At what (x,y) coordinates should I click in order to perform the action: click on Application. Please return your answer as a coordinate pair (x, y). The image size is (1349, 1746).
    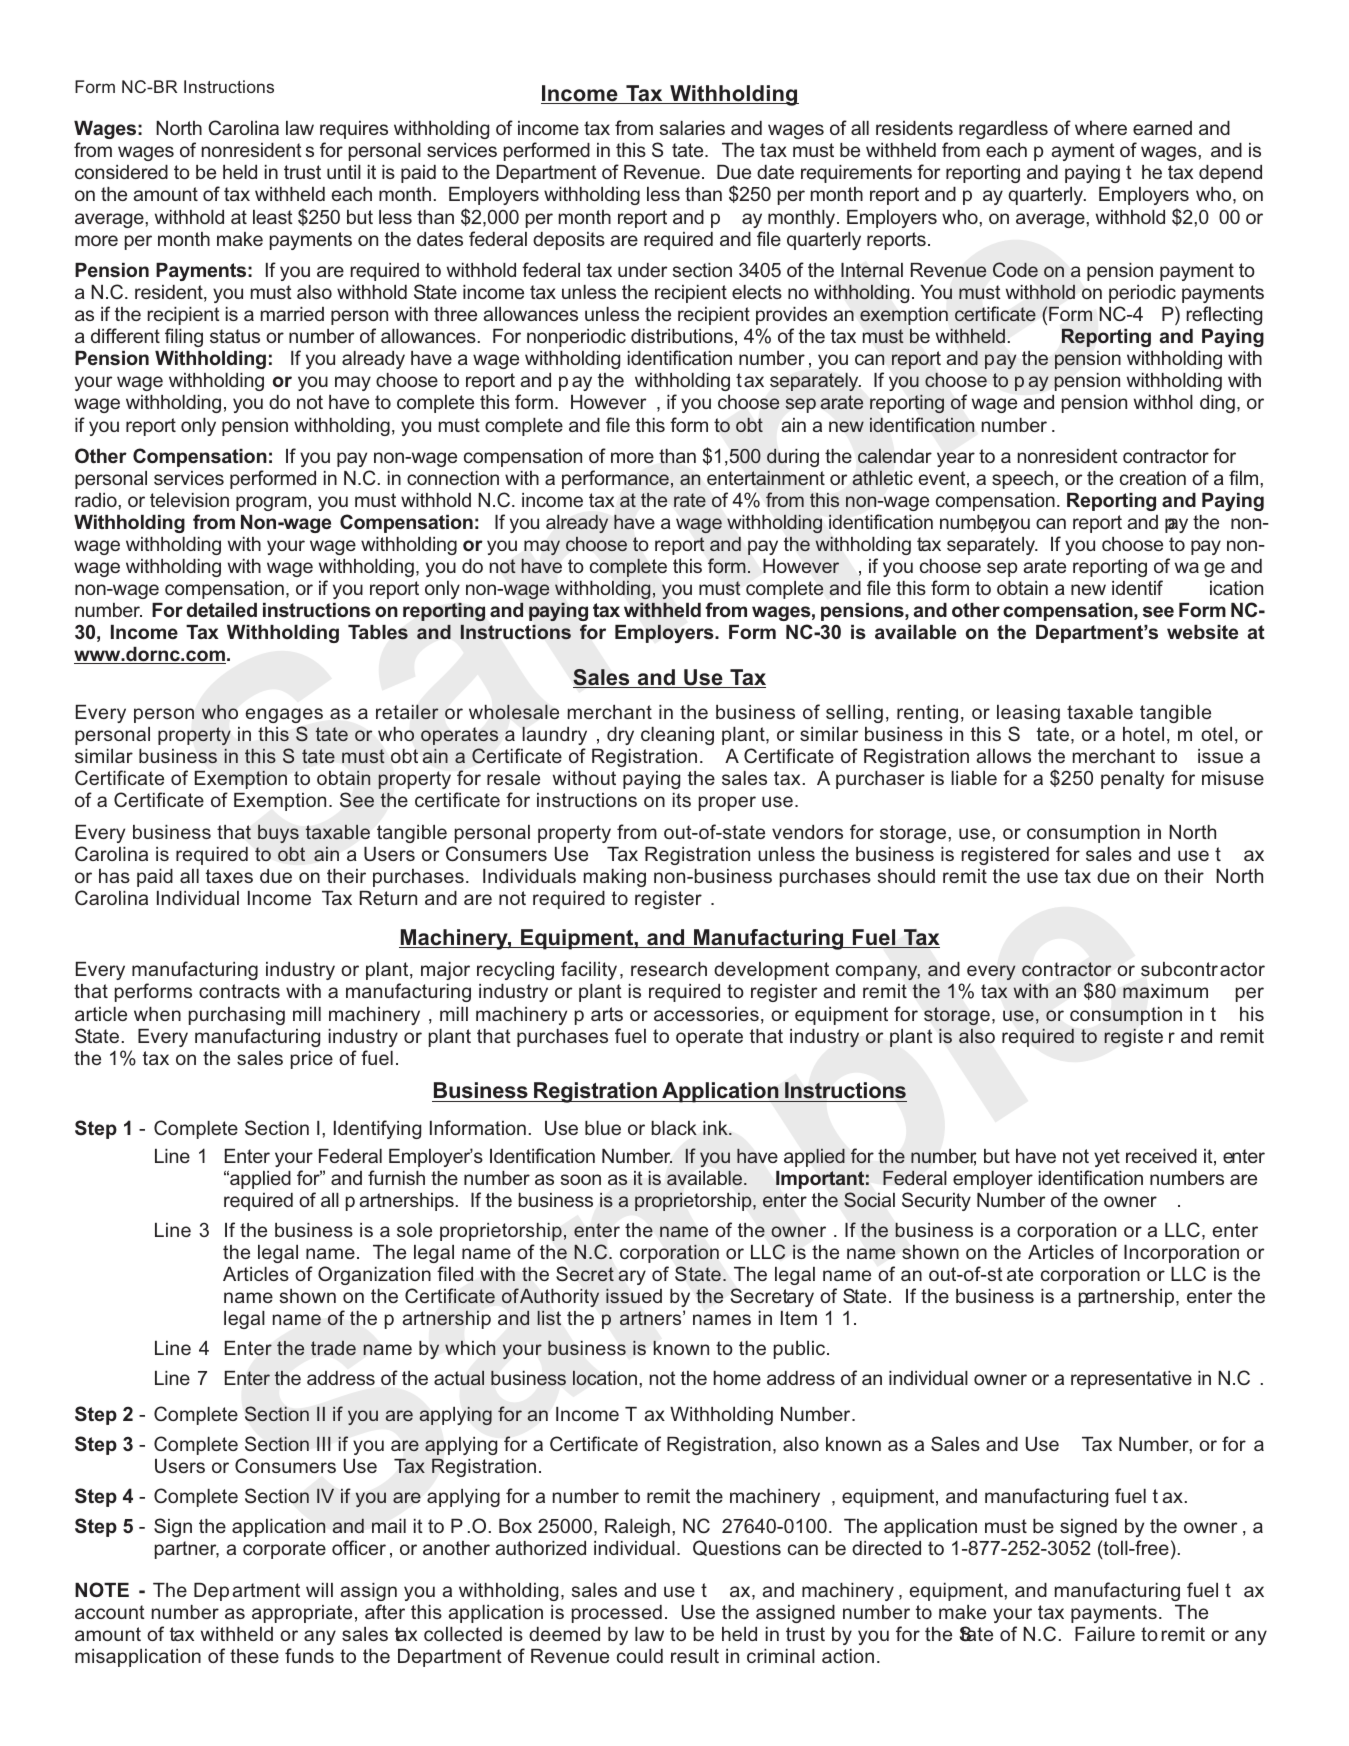
    Looking at the image, I should click on (720, 1092).
